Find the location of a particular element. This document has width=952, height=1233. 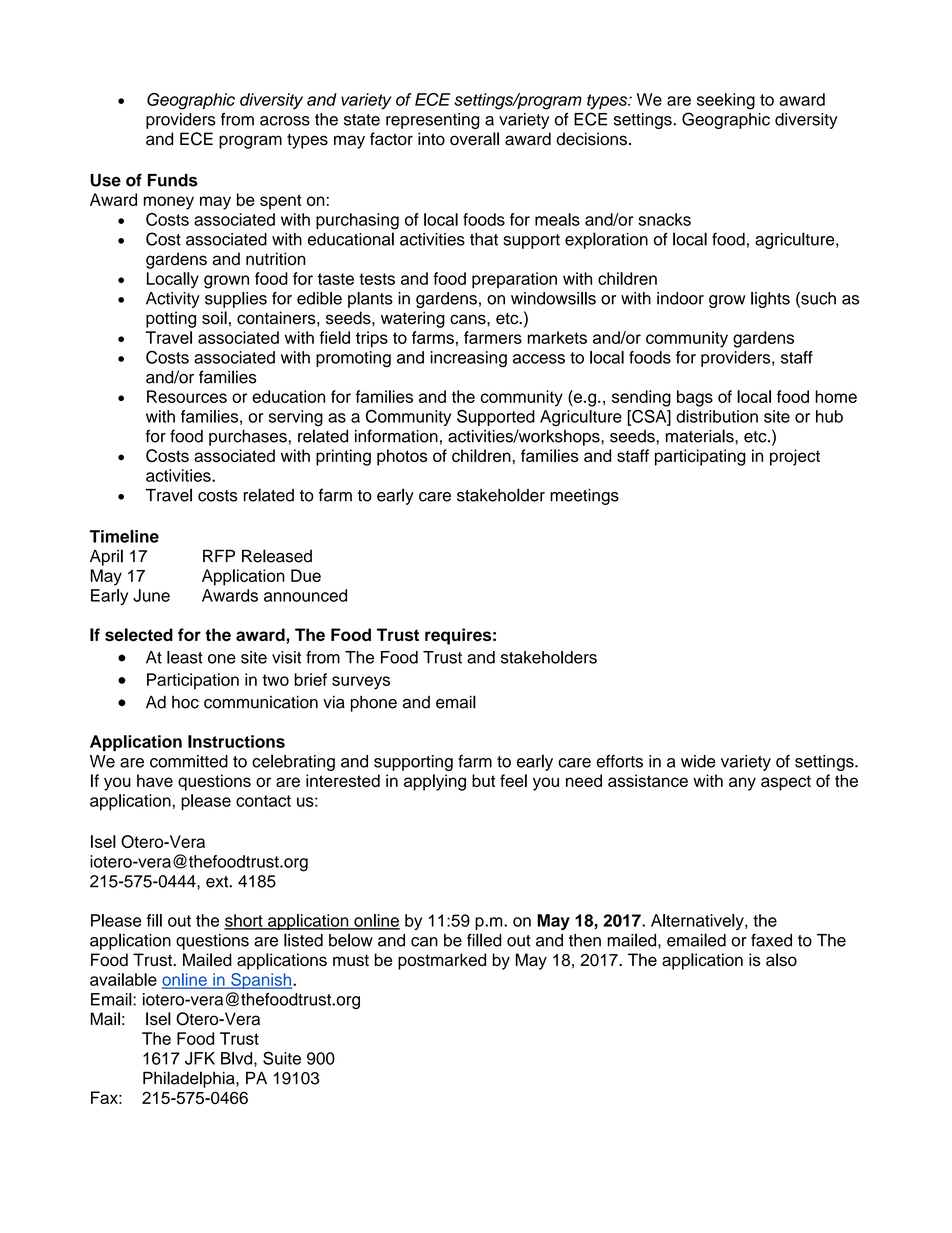

seeking is located at coordinates (726, 101).
